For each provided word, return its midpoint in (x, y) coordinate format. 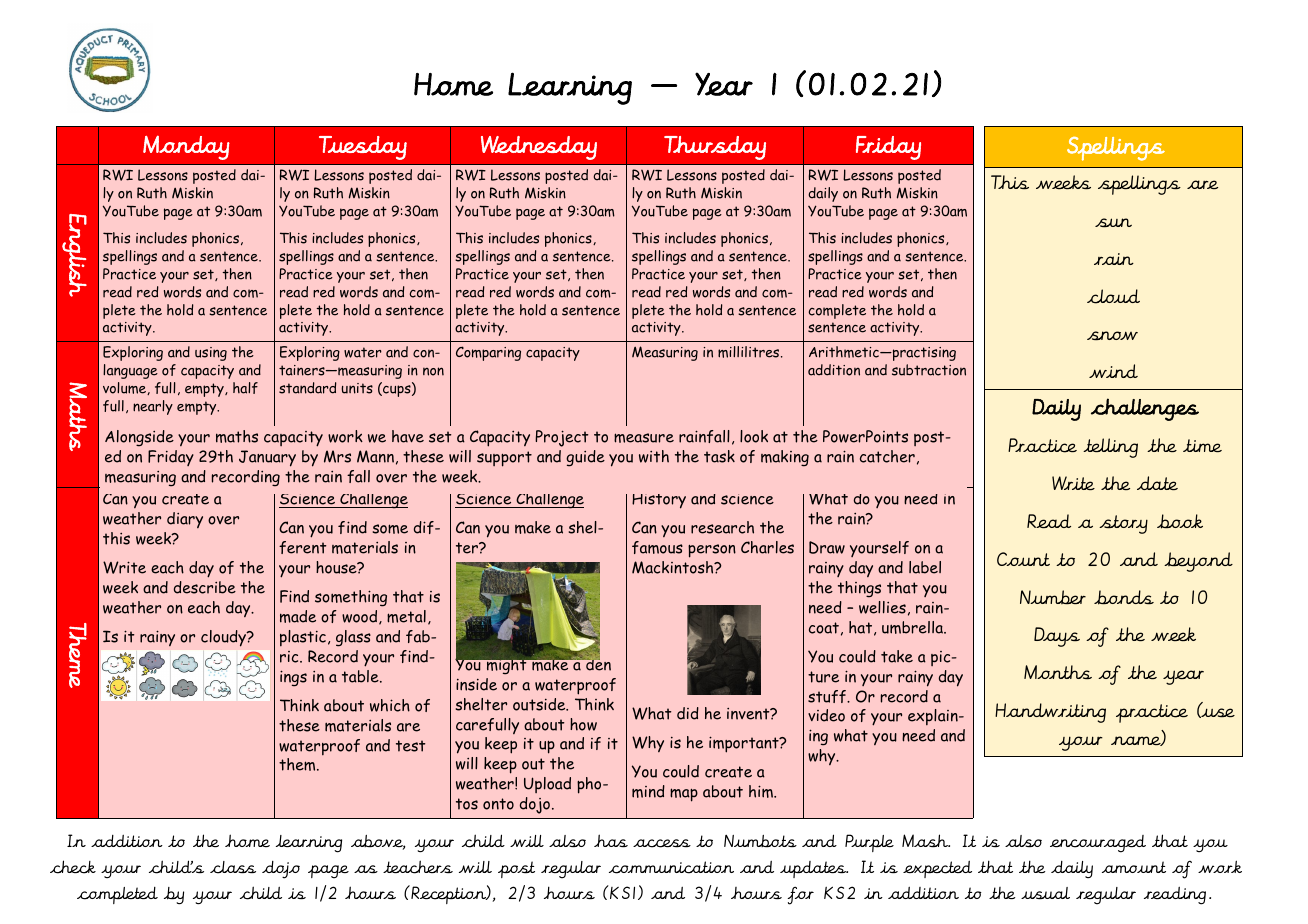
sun (1113, 223)
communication (671, 867)
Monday (186, 147)
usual (1045, 893)
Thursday (715, 148)
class (233, 867)
